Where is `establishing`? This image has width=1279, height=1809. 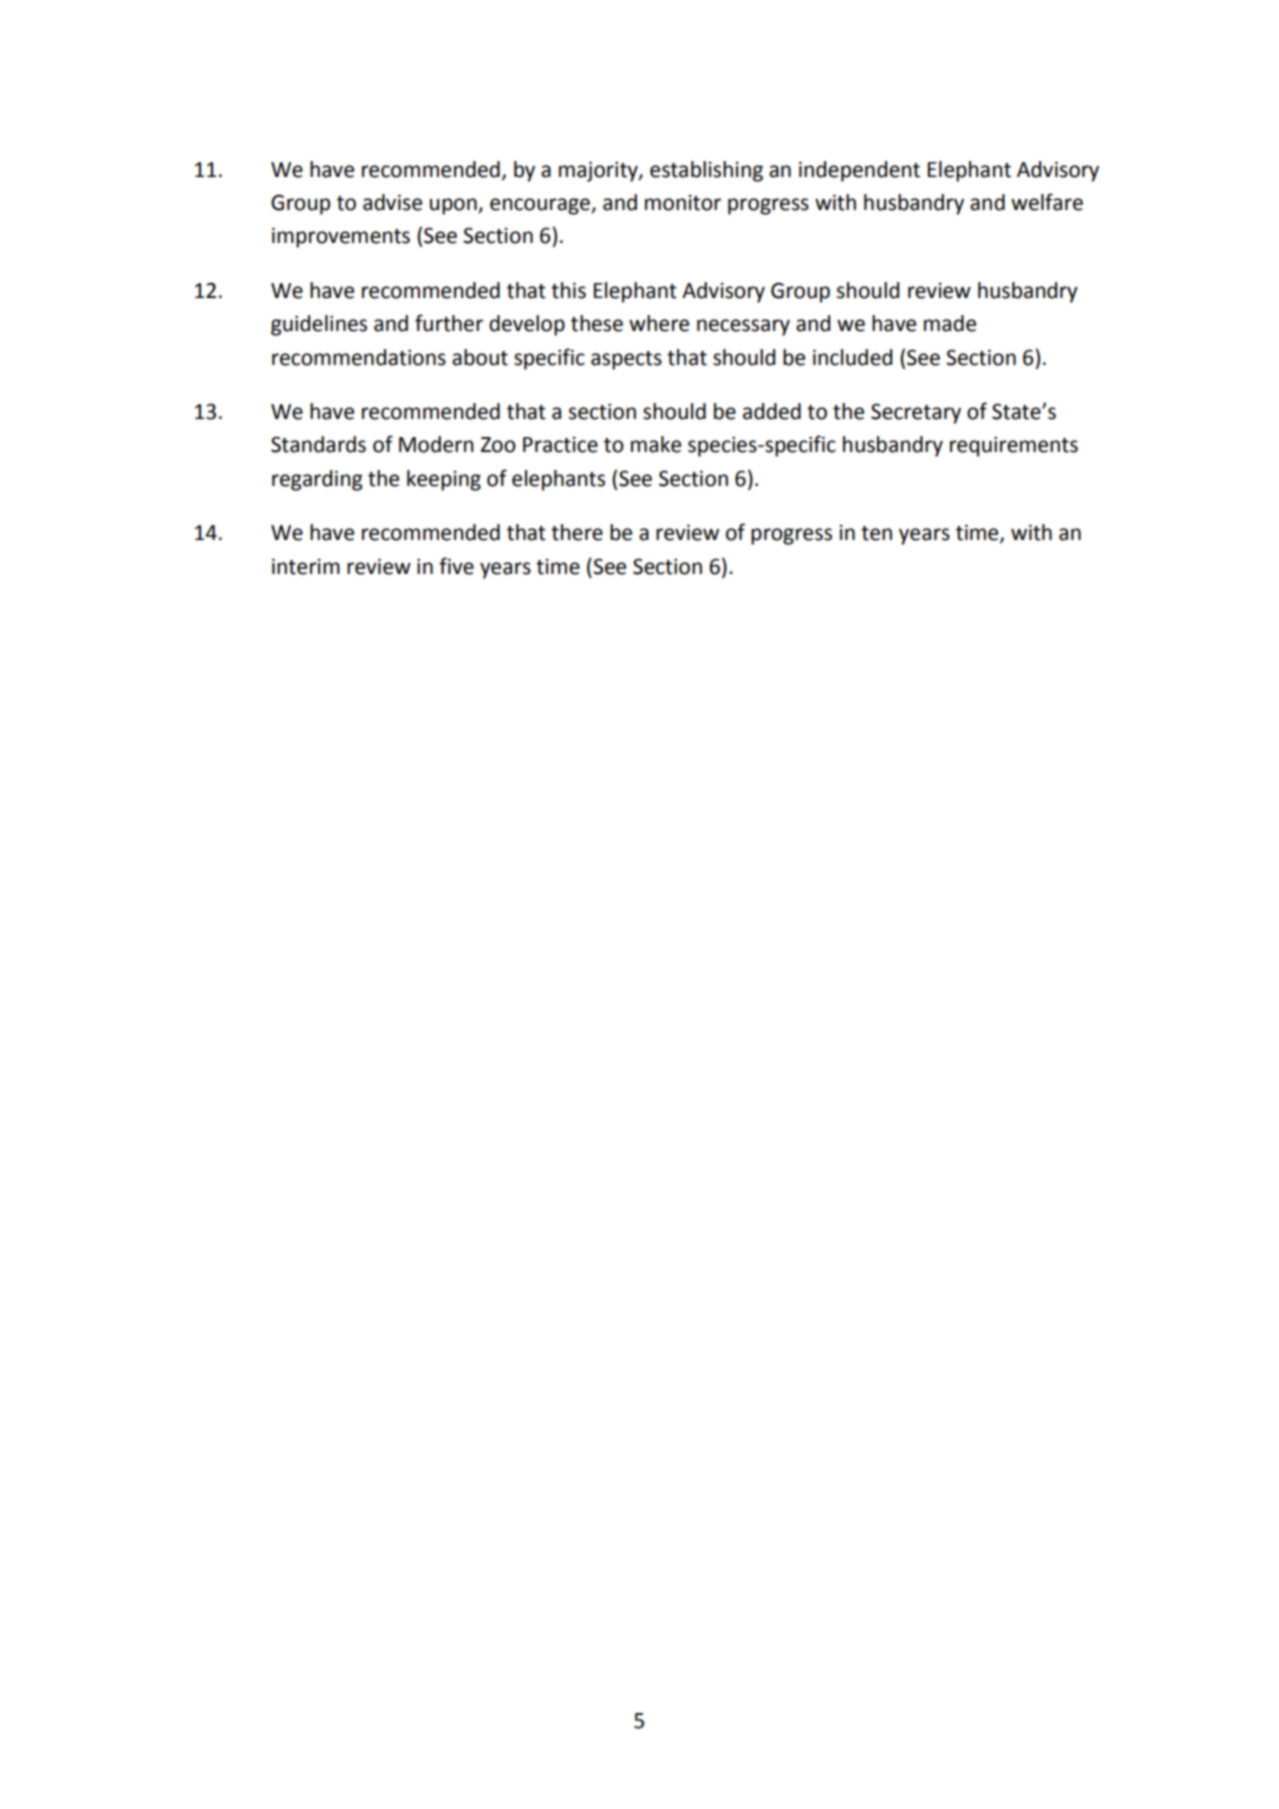
establishing is located at coordinates (706, 171).
